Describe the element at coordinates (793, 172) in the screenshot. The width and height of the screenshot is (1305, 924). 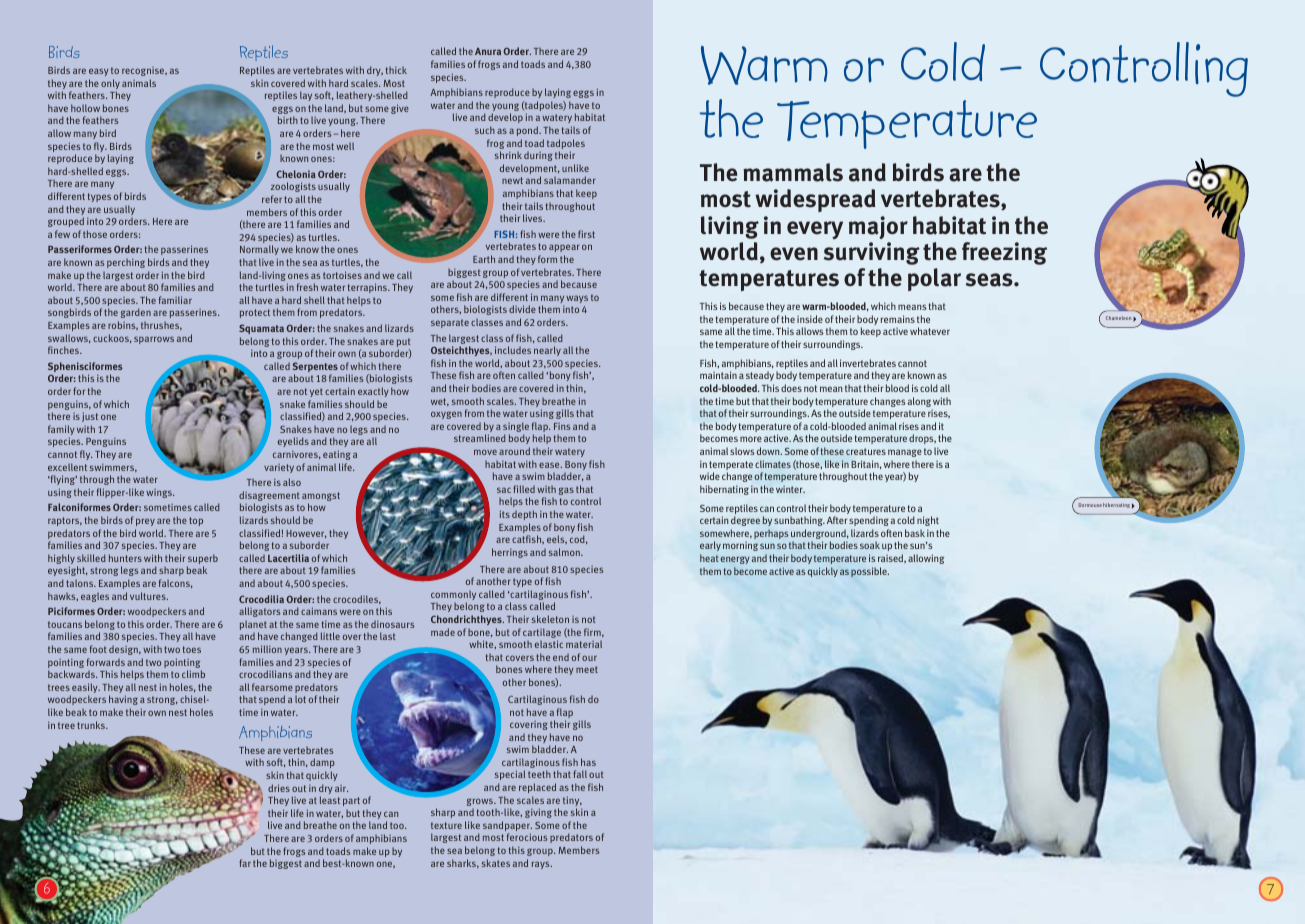
I see `mammals` at that location.
